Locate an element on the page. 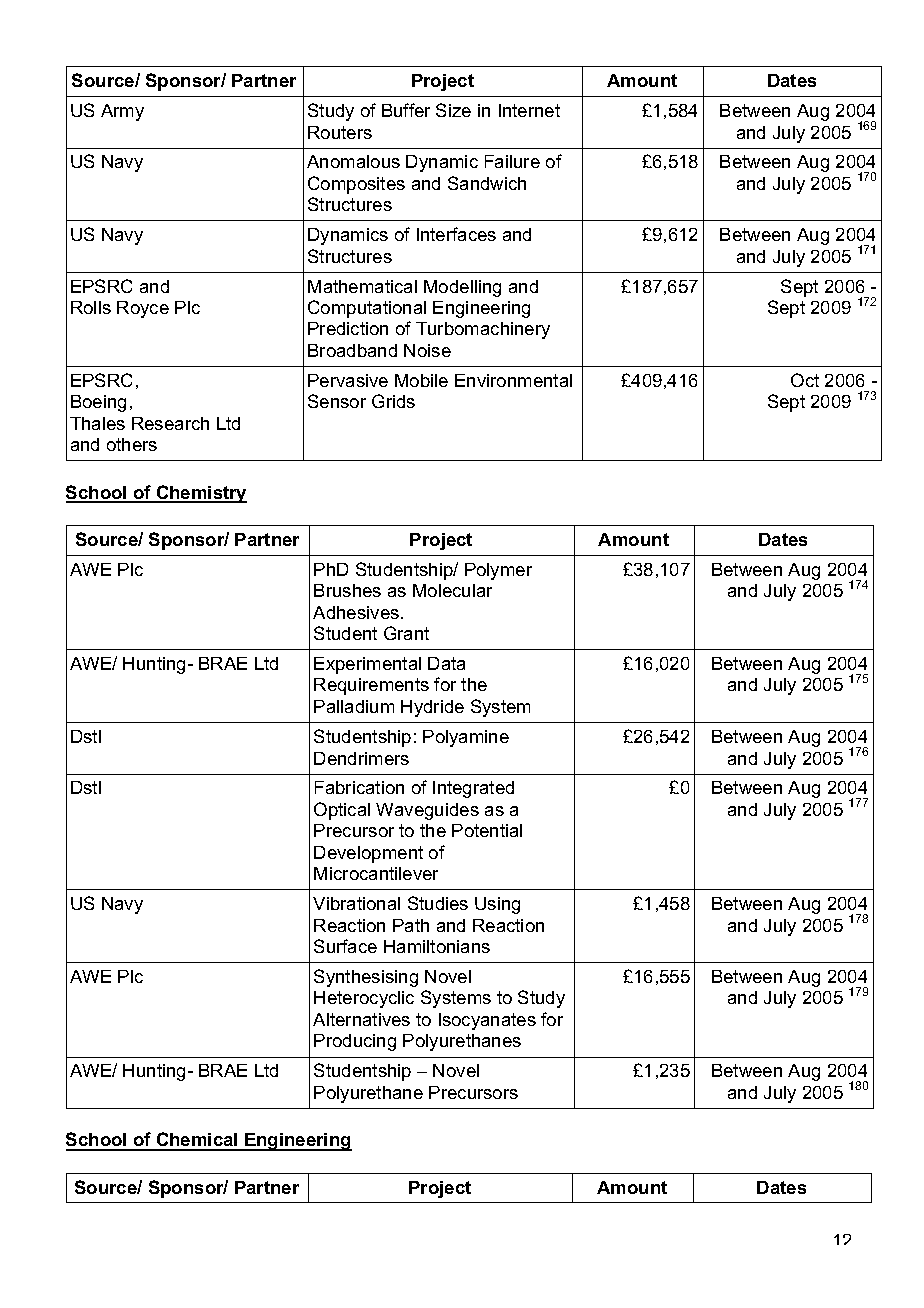 This image has width=924, height=1308. Molecular is located at coordinates (452, 590).
